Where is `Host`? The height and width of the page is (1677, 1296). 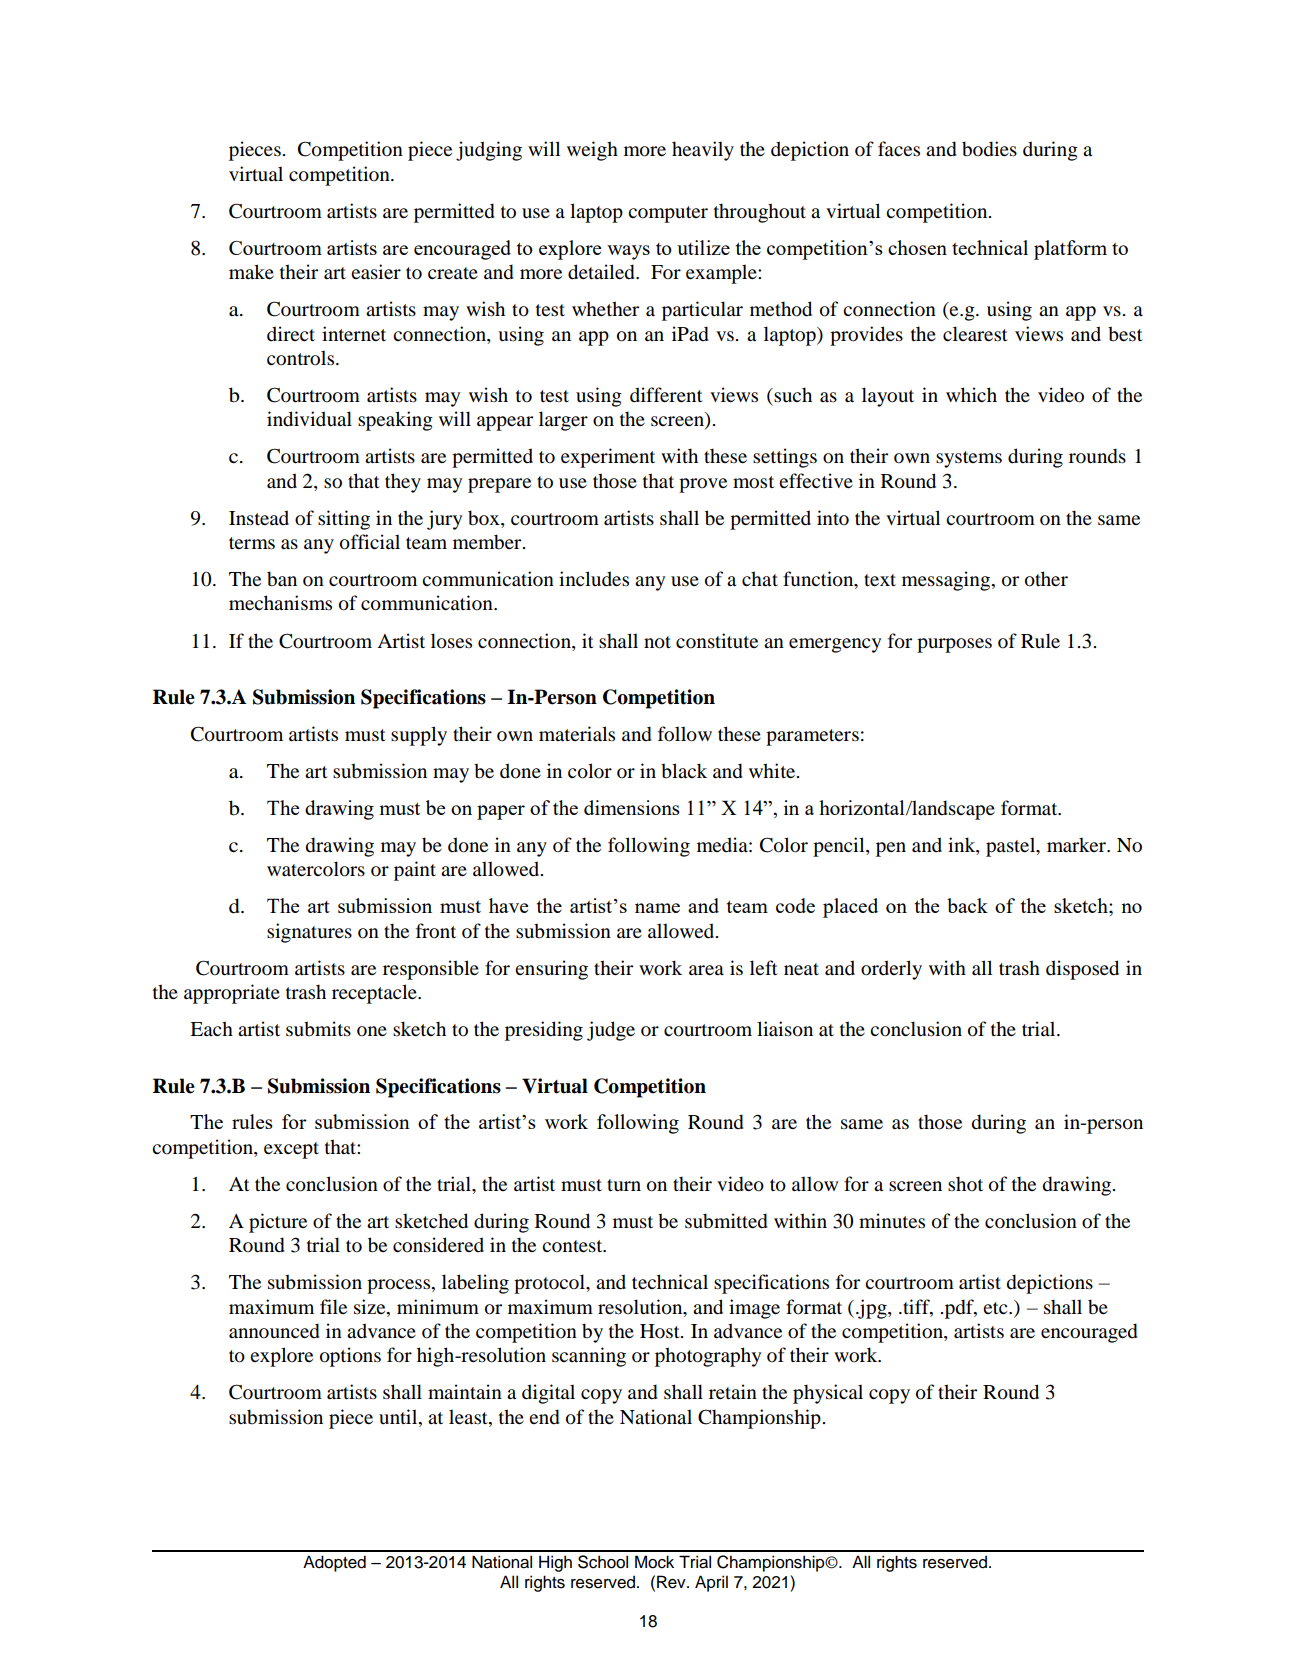
Host is located at coordinates (661, 1331).
